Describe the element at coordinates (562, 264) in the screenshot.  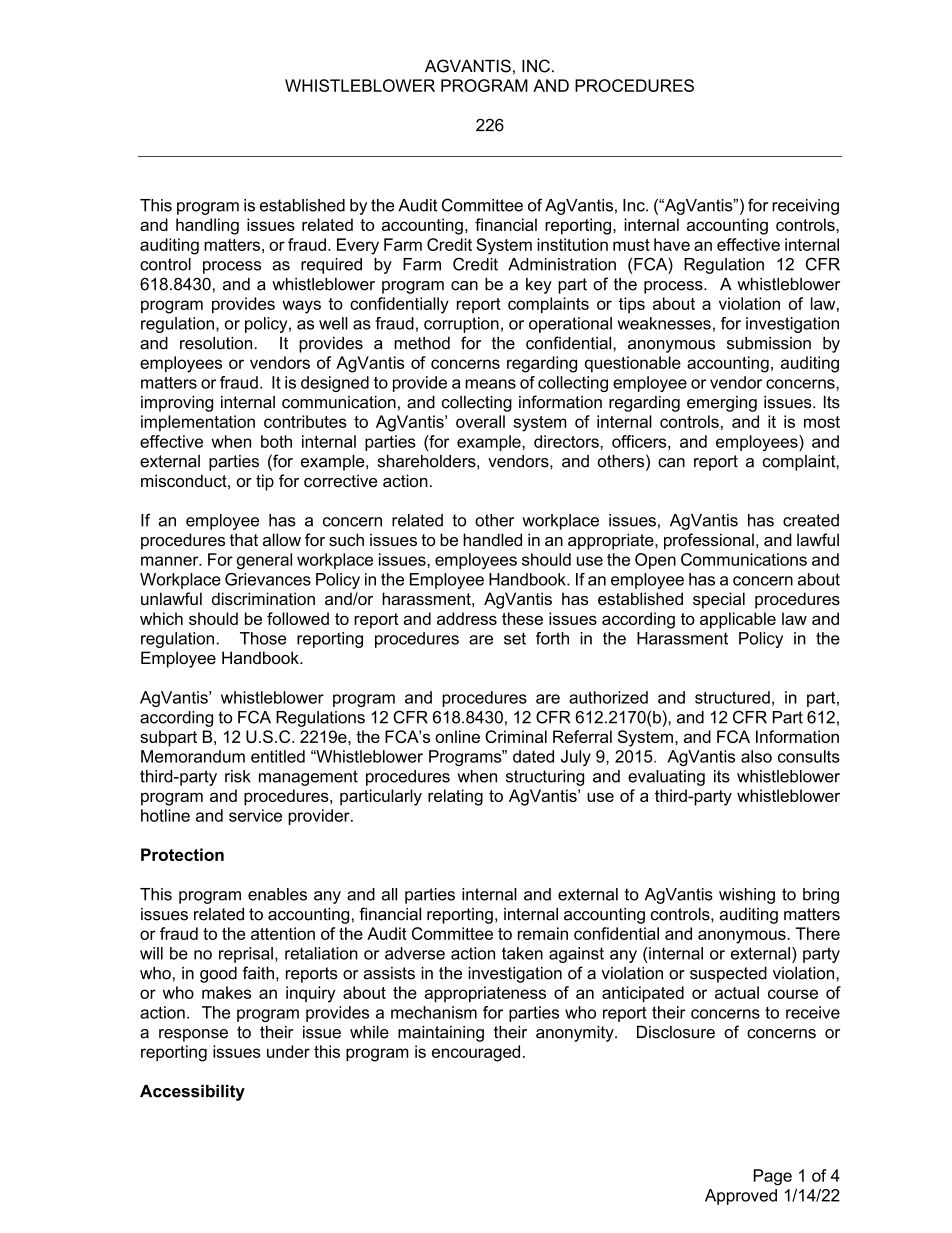
I see `Administration` at that location.
